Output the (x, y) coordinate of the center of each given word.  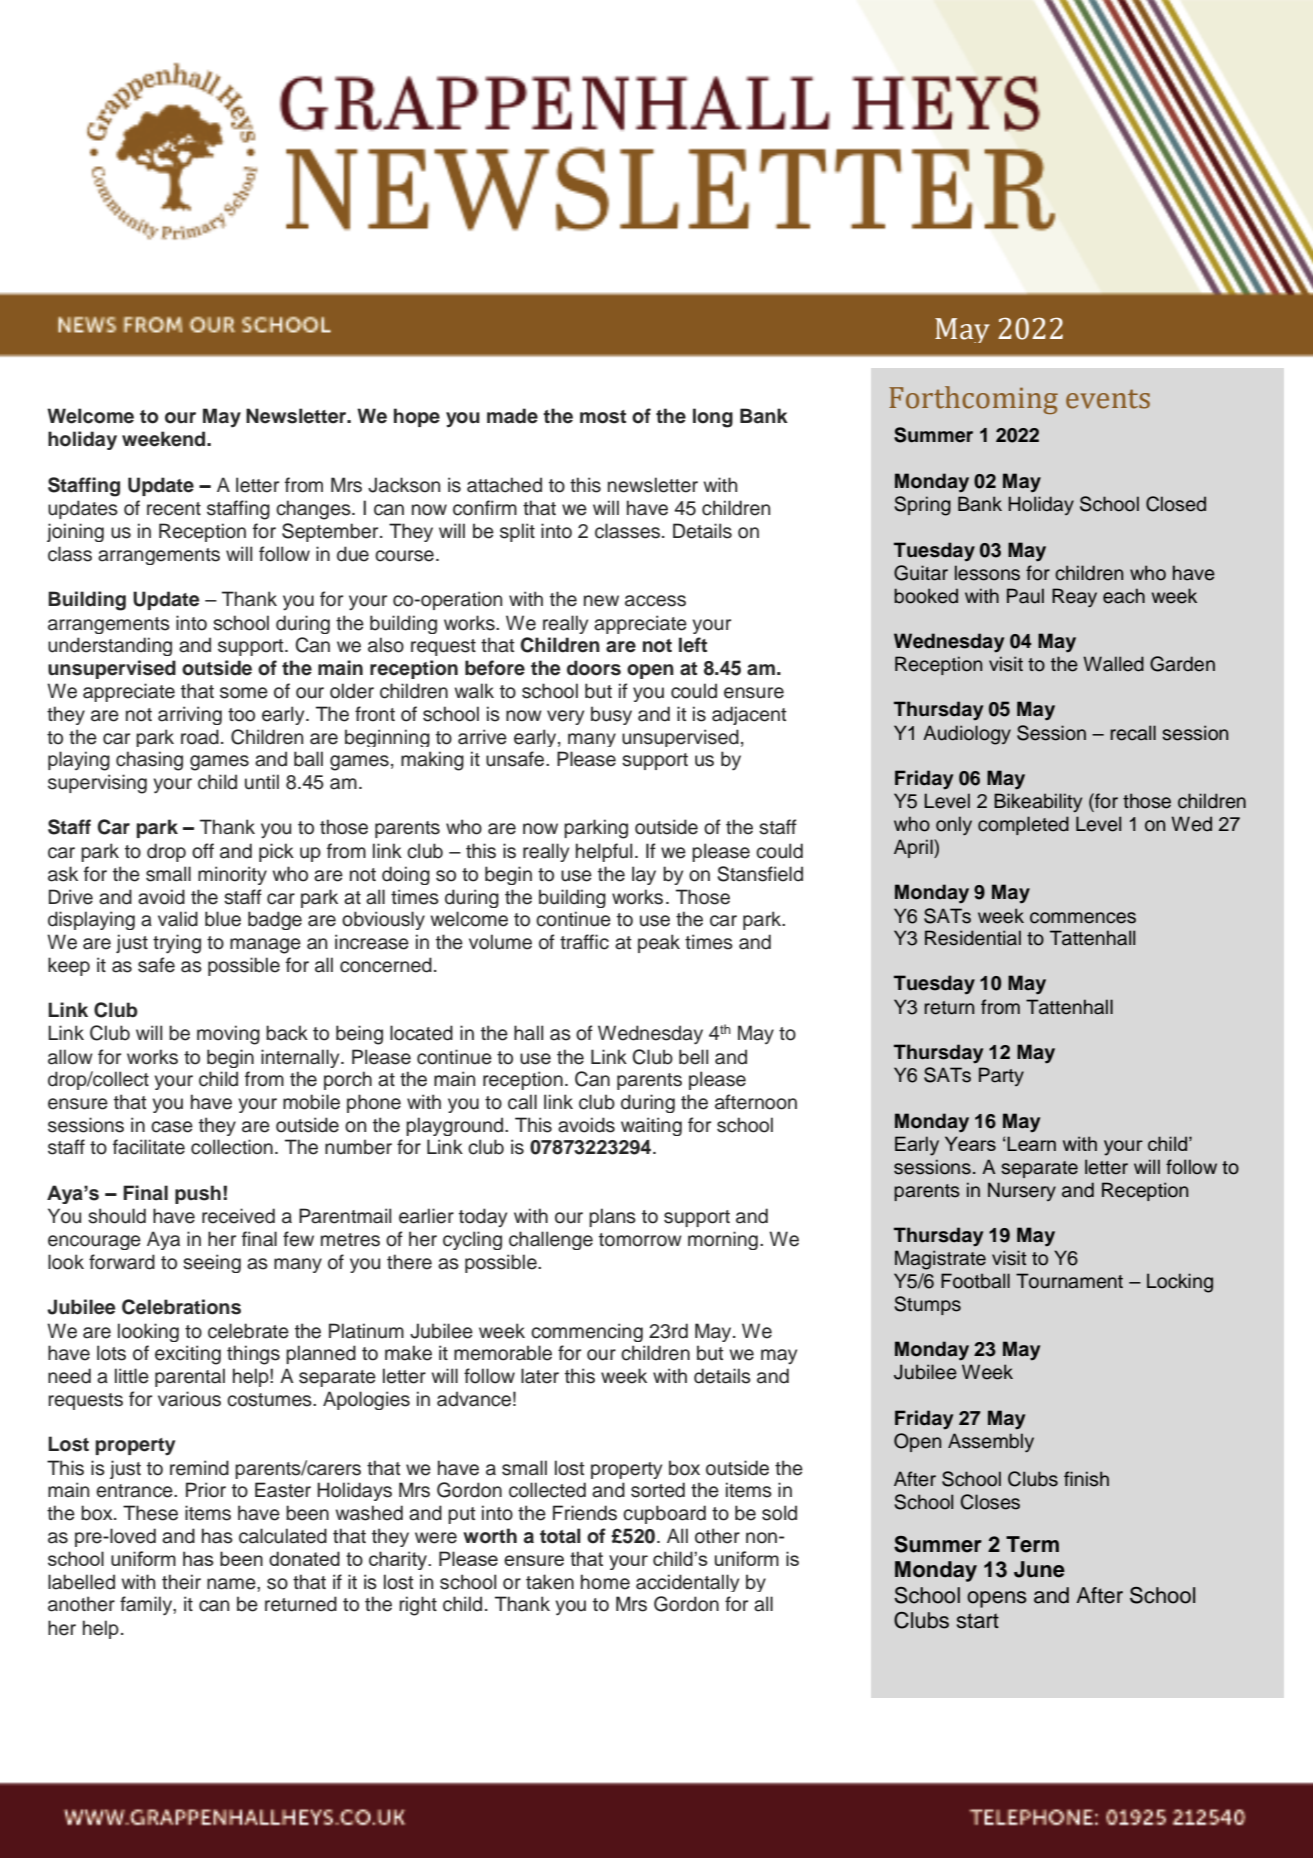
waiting (651, 1126)
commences (1083, 918)
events (1108, 399)
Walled (1113, 664)
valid (178, 919)
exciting (188, 1355)
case (172, 1127)
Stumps (927, 1305)
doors (594, 668)
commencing (587, 1332)
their (181, 1582)
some (244, 693)
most (603, 417)
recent (174, 509)
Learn (1031, 1143)
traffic (584, 942)
